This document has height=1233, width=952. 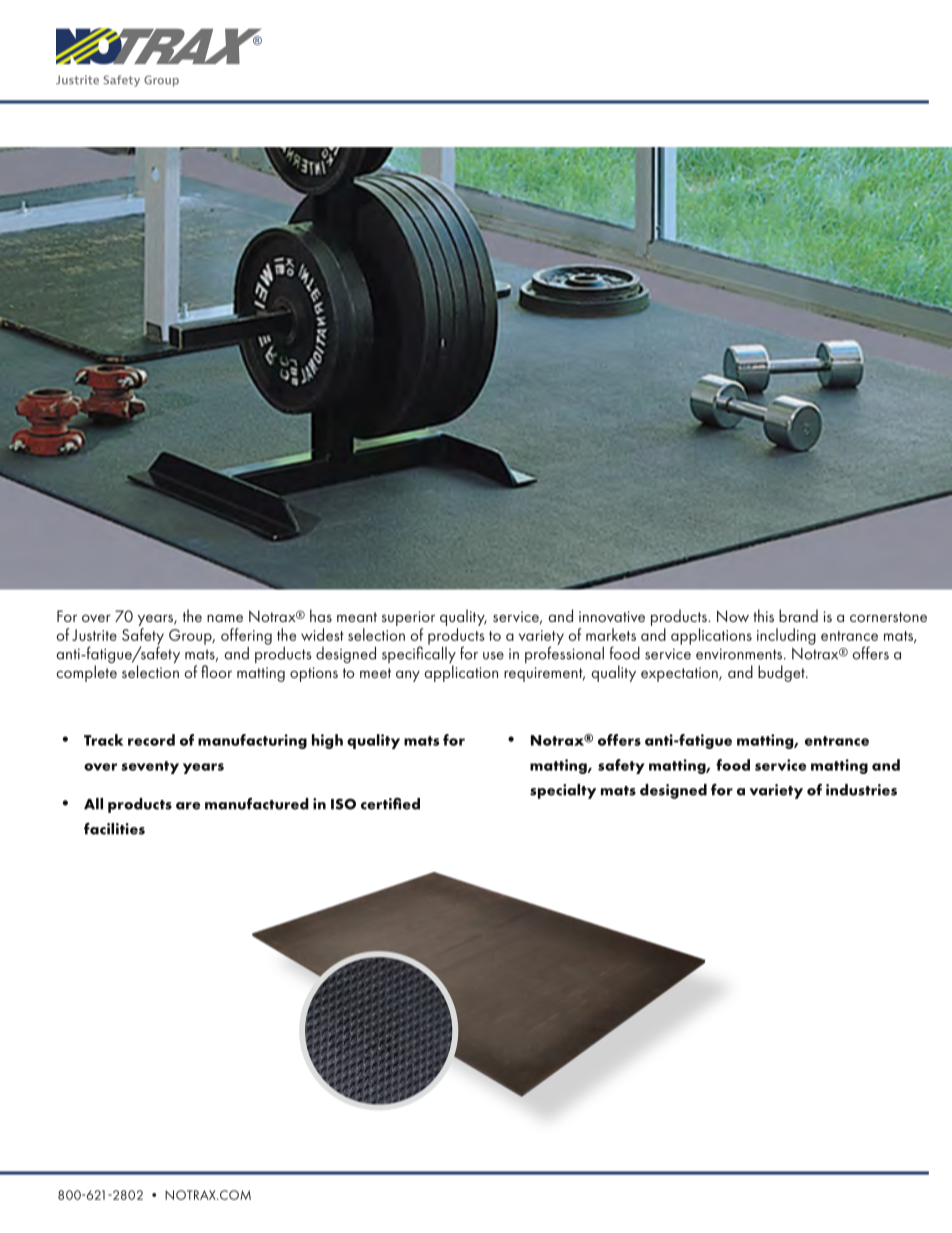 I want to click on superior, so click(x=408, y=618).
